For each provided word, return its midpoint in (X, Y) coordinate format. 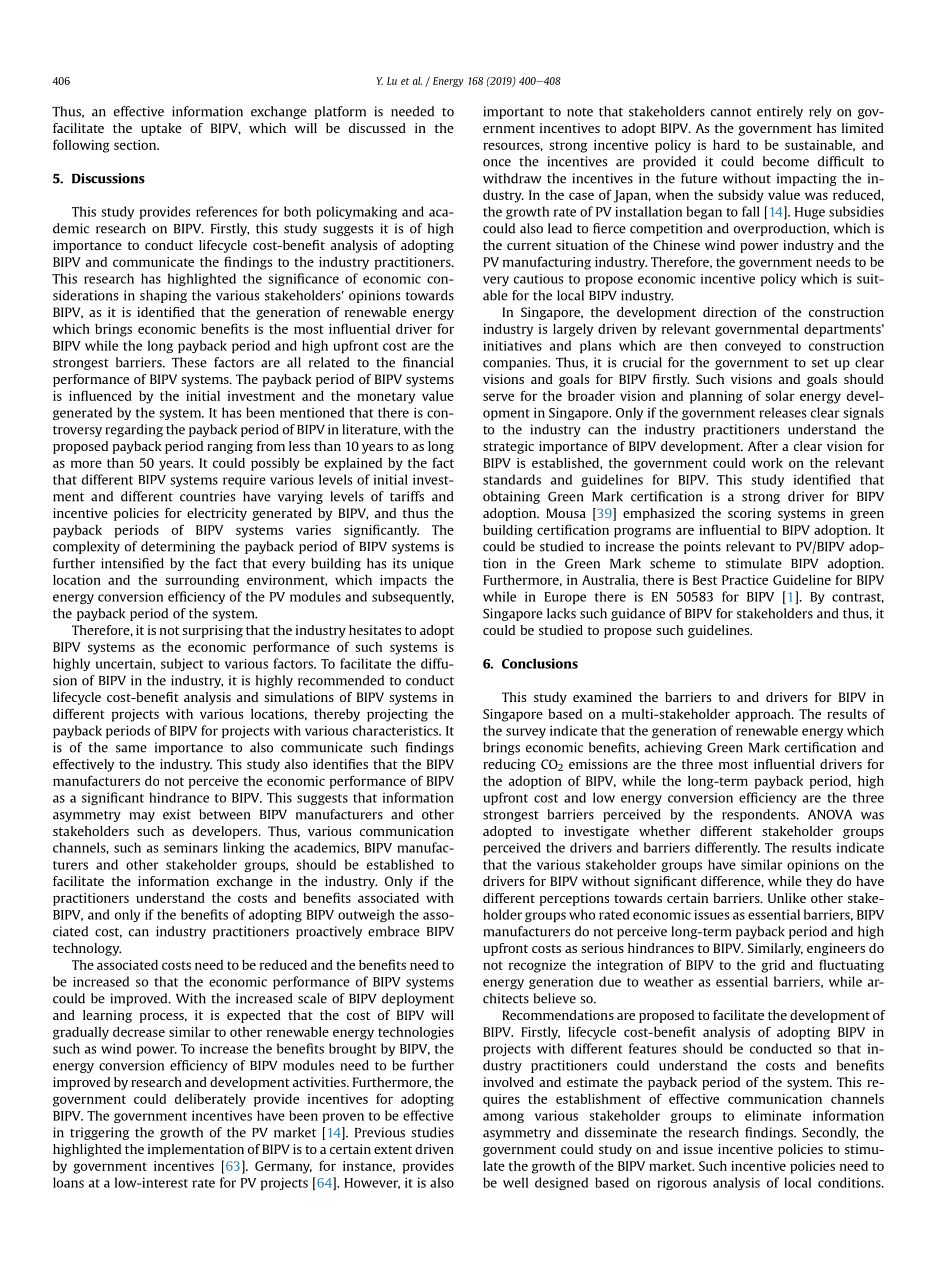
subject (182, 664)
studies (432, 1132)
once (497, 163)
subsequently (413, 597)
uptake (161, 129)
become (786, 161)
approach (764, 715)
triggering (99, 1133)
